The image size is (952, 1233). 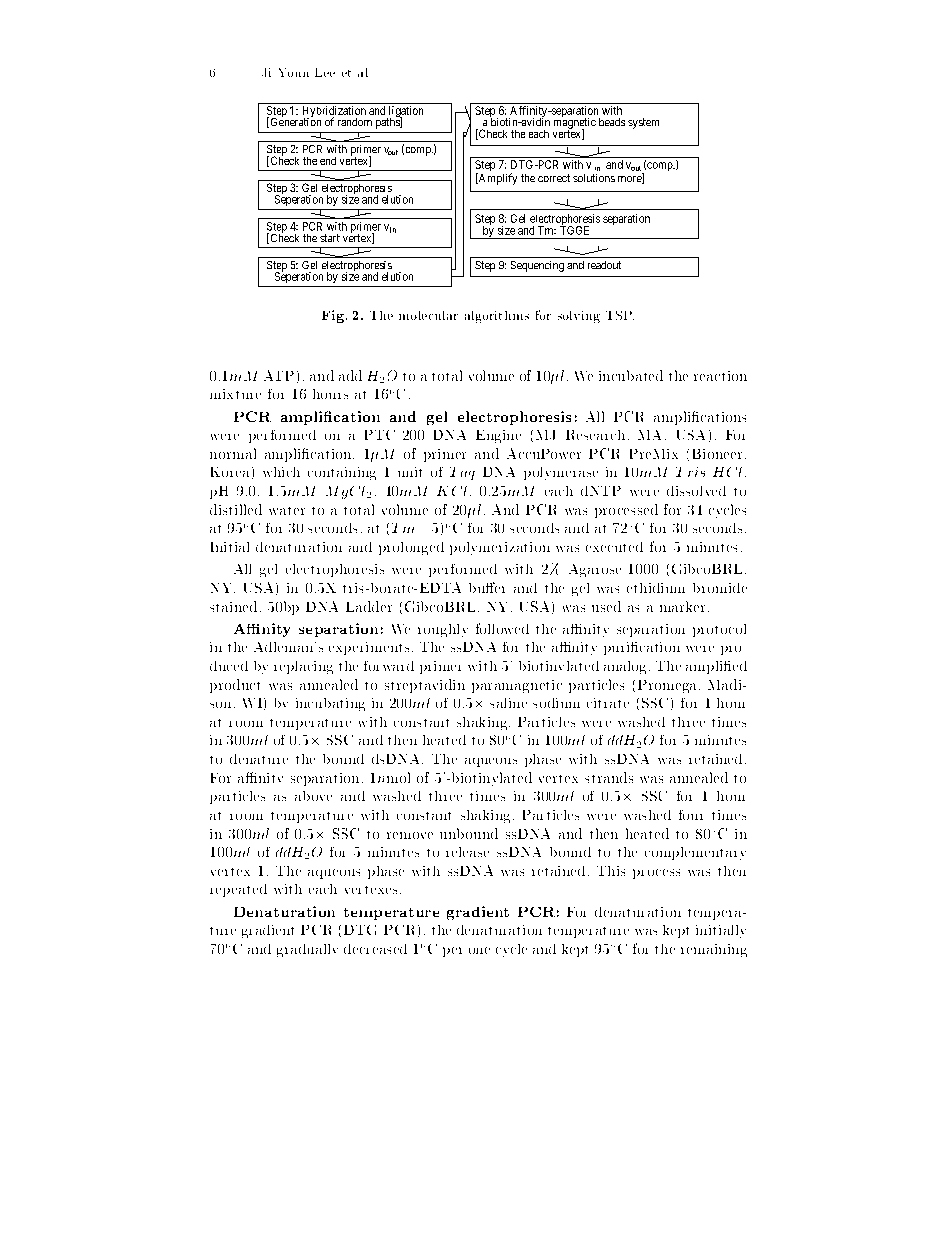 What do you see at coordinates (594, 178) in the document?
I see `solutions` at bounding box center [594, 178].
